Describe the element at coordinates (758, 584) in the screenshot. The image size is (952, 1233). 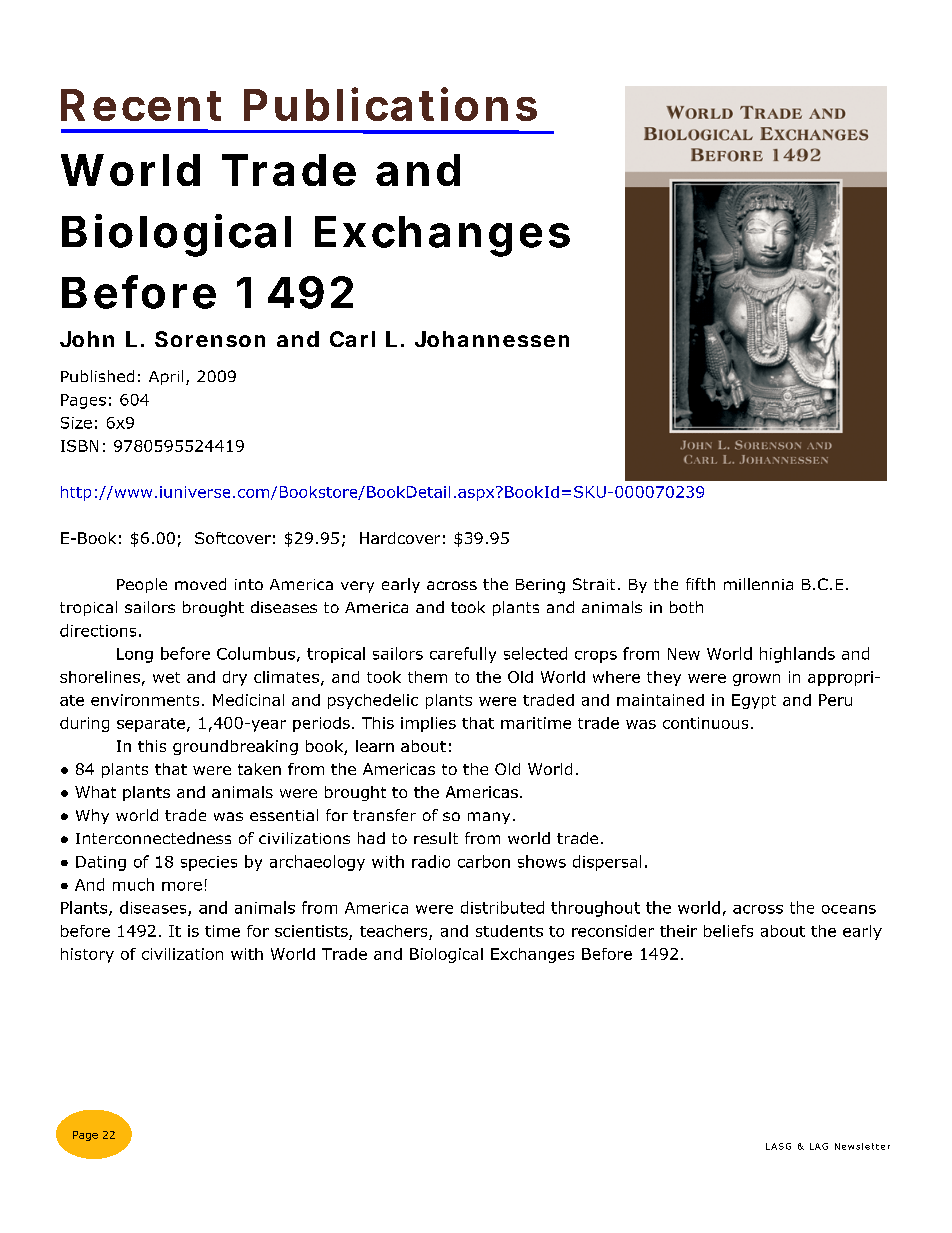
I see `millennia` at that location.
